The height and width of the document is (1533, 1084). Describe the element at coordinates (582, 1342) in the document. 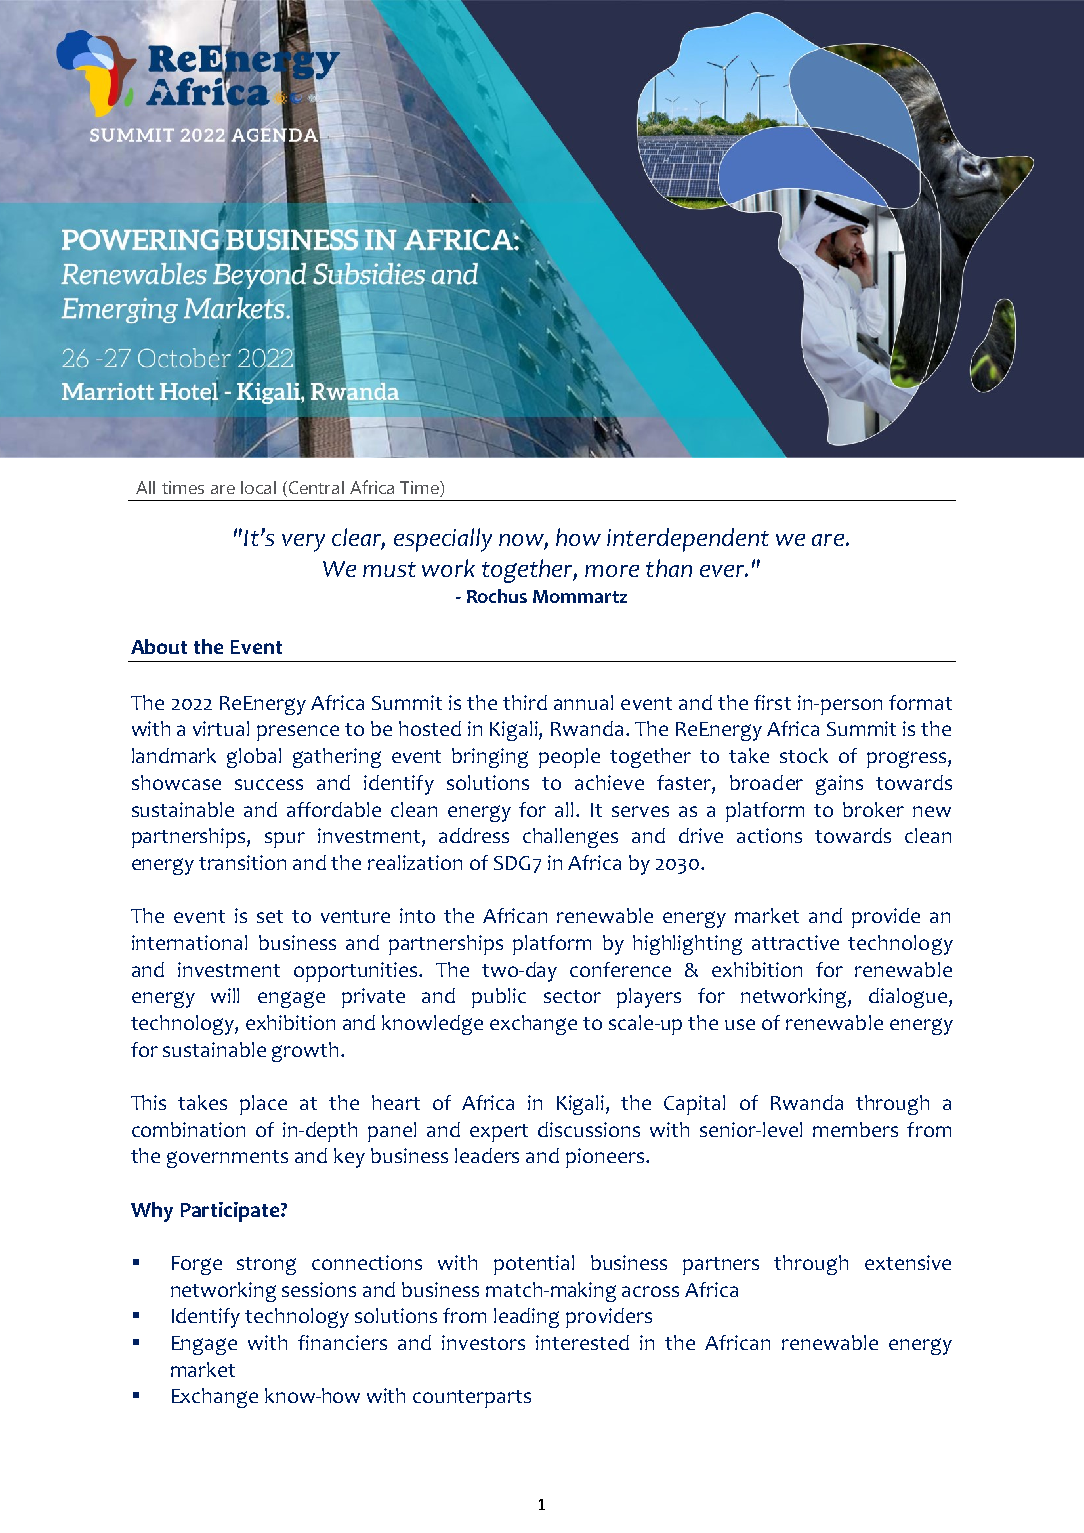

I see `interested` at that location.
